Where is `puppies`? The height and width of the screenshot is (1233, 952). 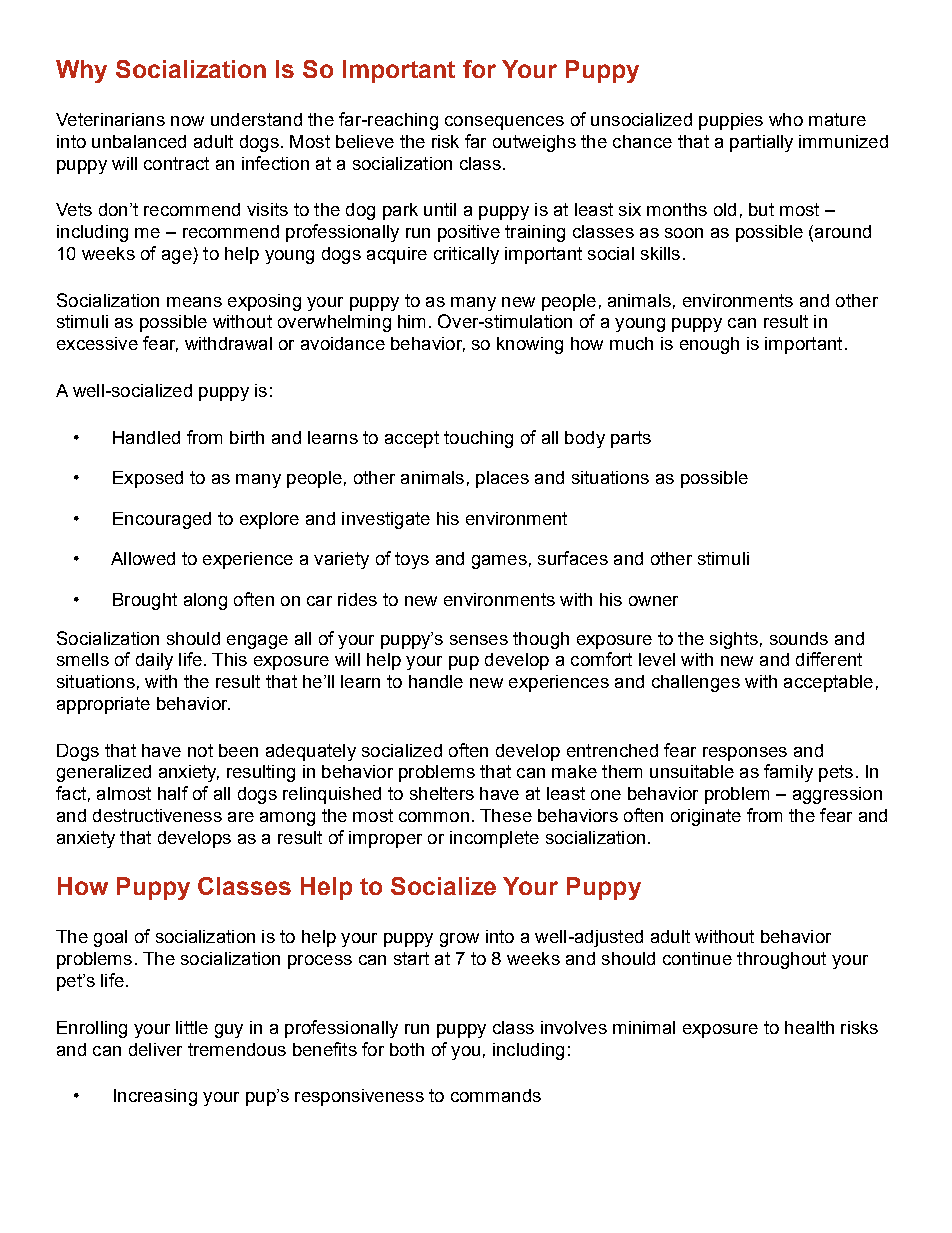
puppies is located at coordinates (731, 121).
